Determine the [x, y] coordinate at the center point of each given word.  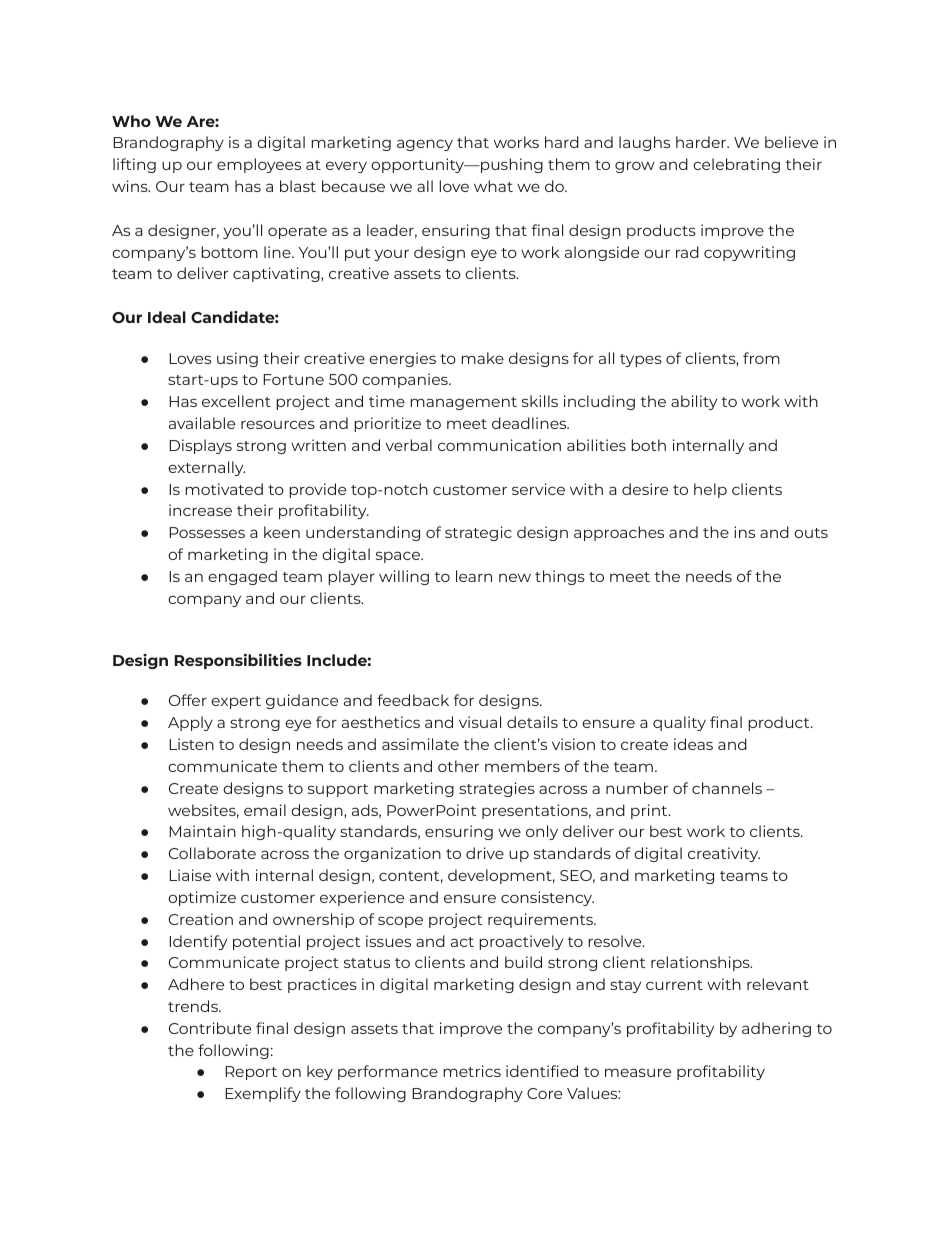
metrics [472, 1071]
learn [474, 576]
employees [259, 165]
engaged [242, 577]
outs [811, 533]
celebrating [736, 165]
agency [425, 145]
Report [251, 1073]
